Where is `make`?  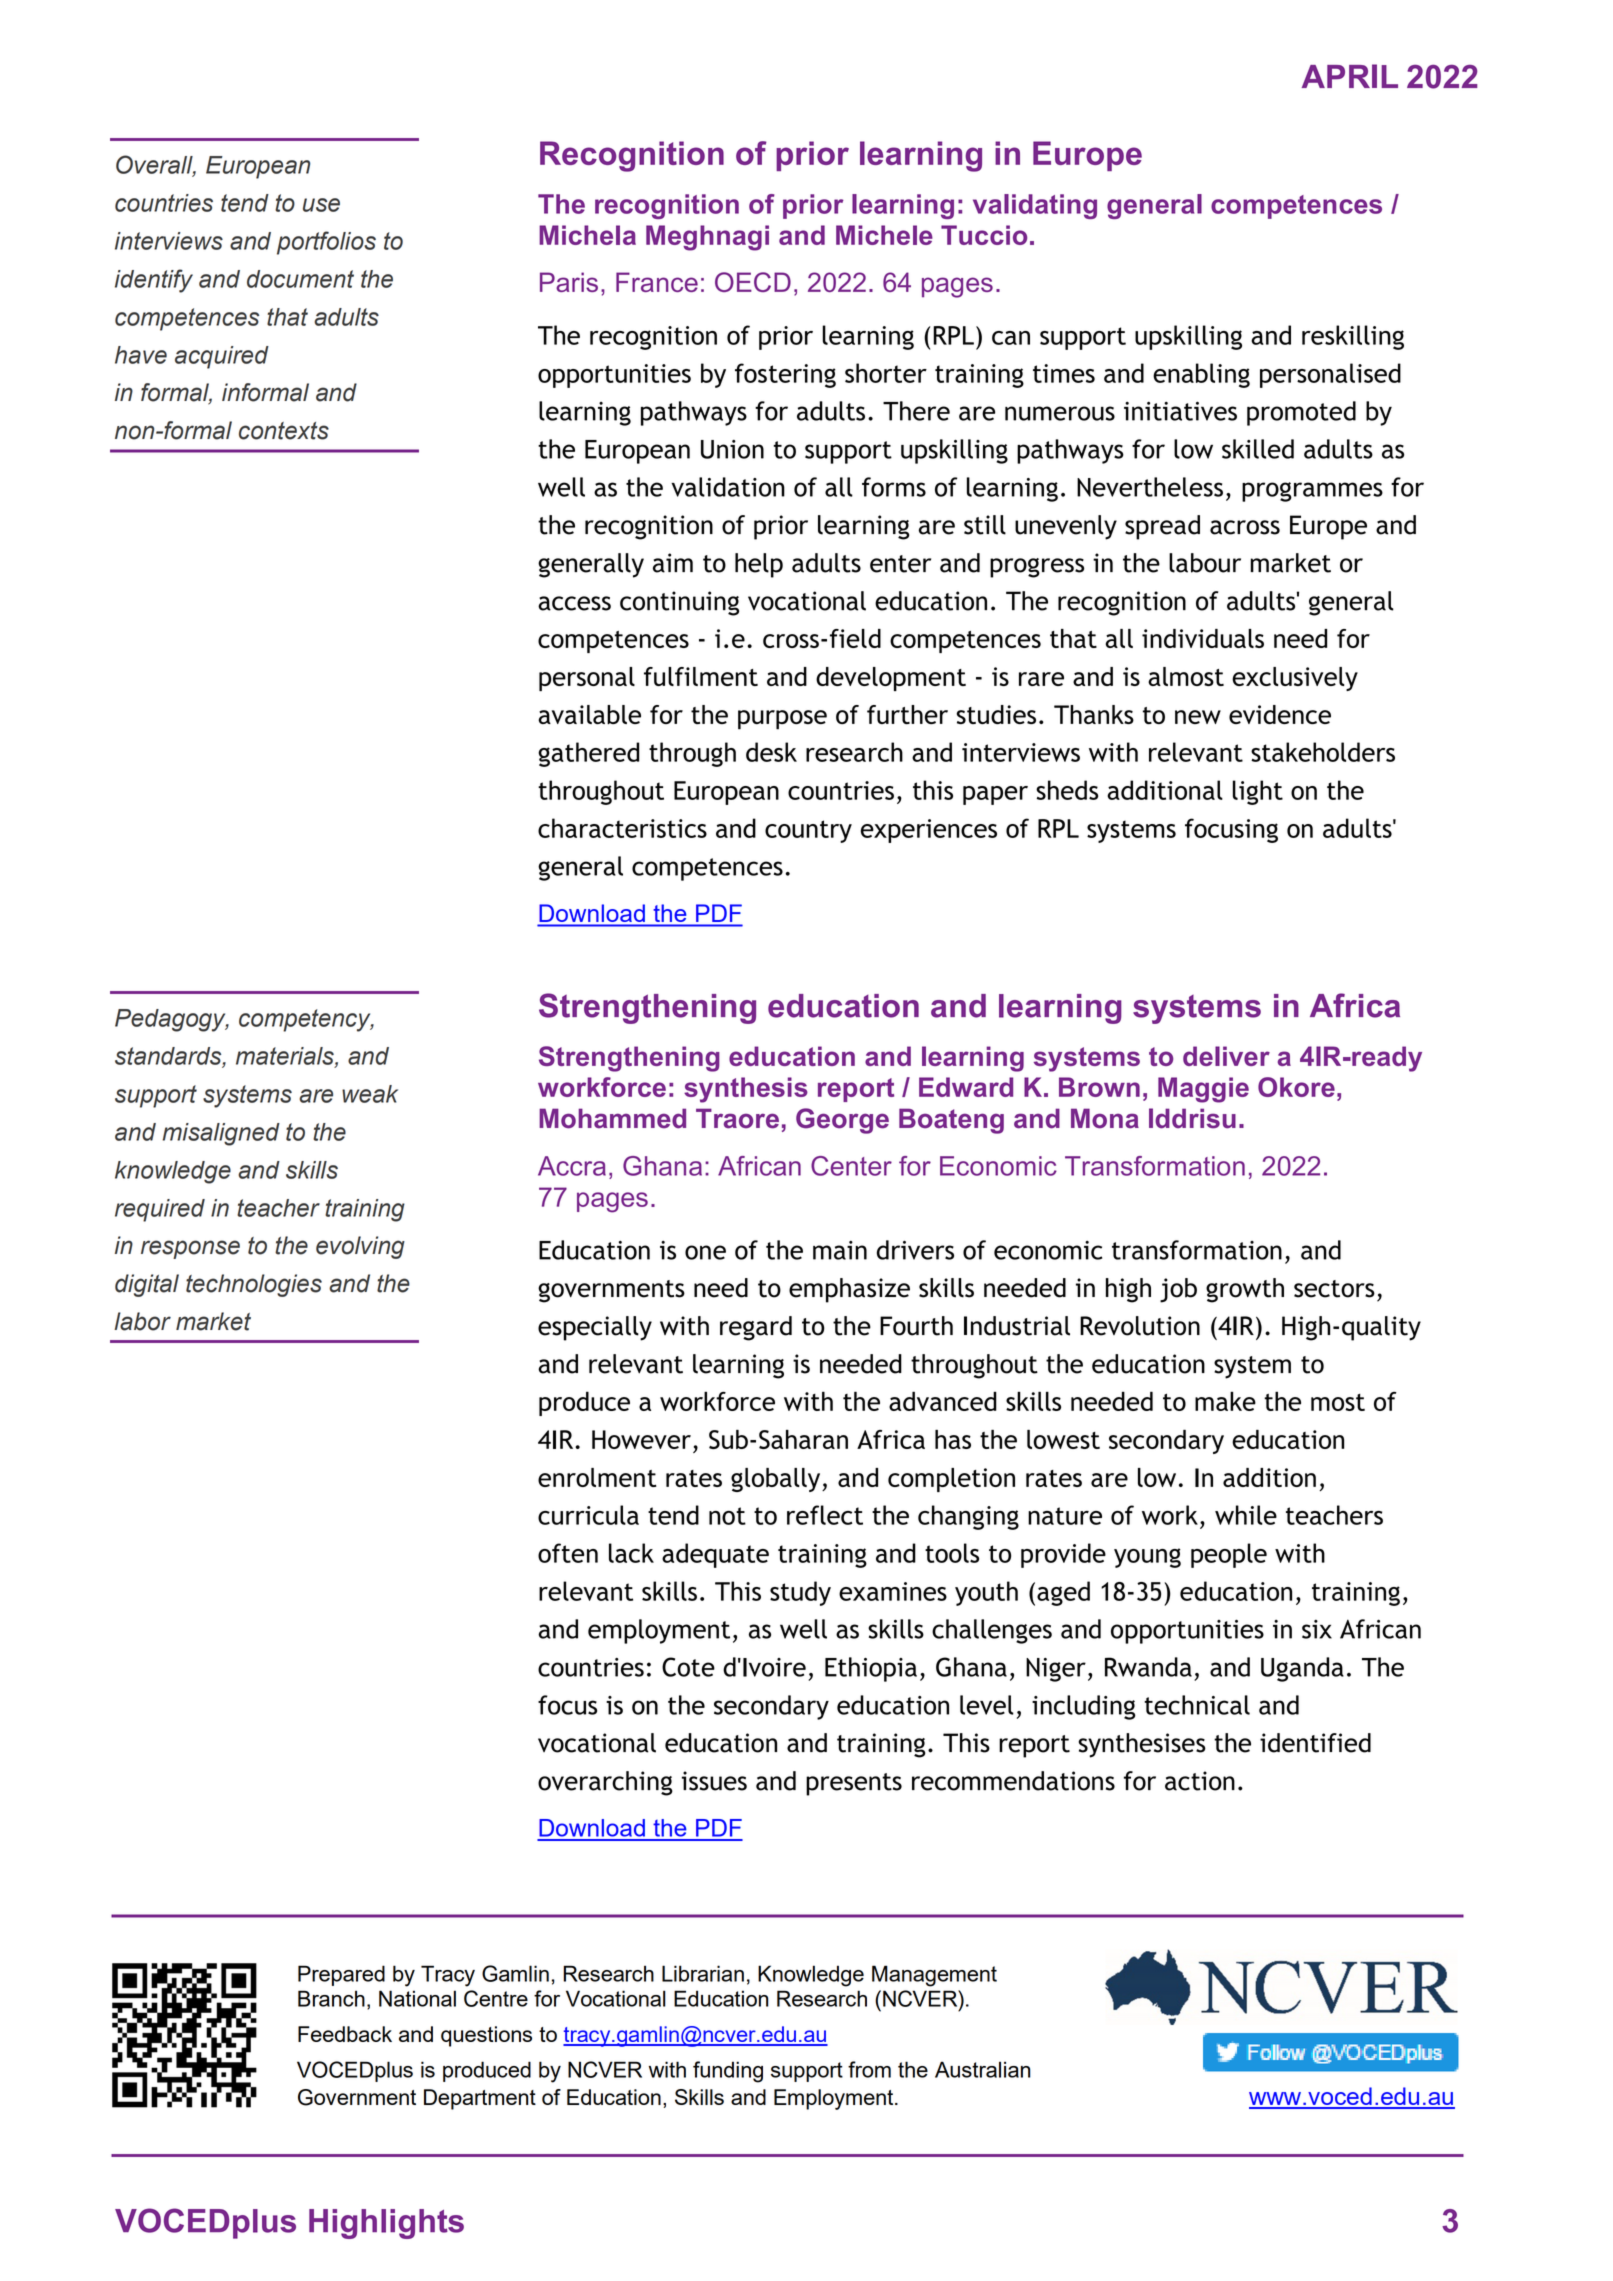
make is located at coordinates (1225, 1401).
